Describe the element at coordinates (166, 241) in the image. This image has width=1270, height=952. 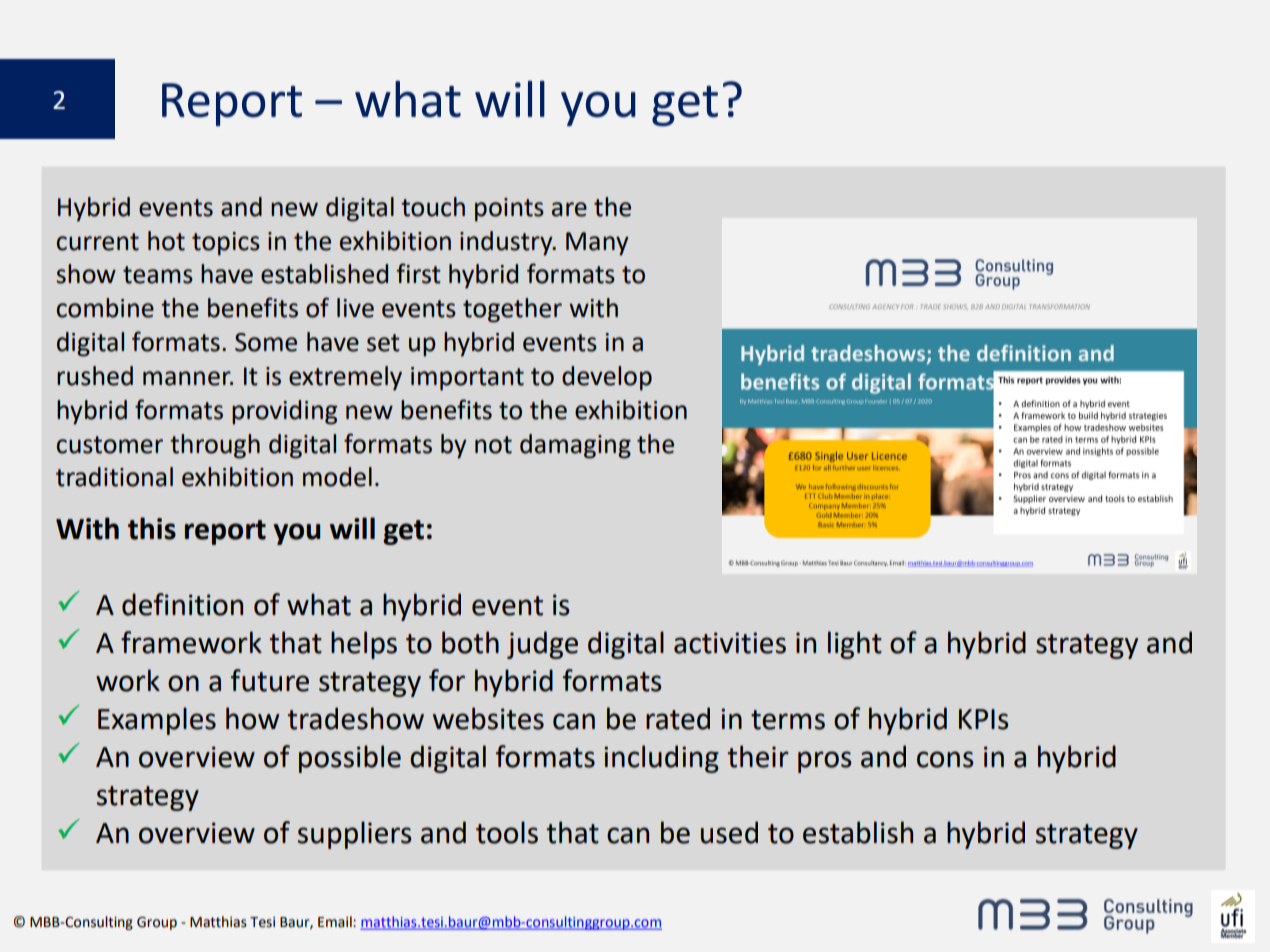
I see `hot` at that location.
